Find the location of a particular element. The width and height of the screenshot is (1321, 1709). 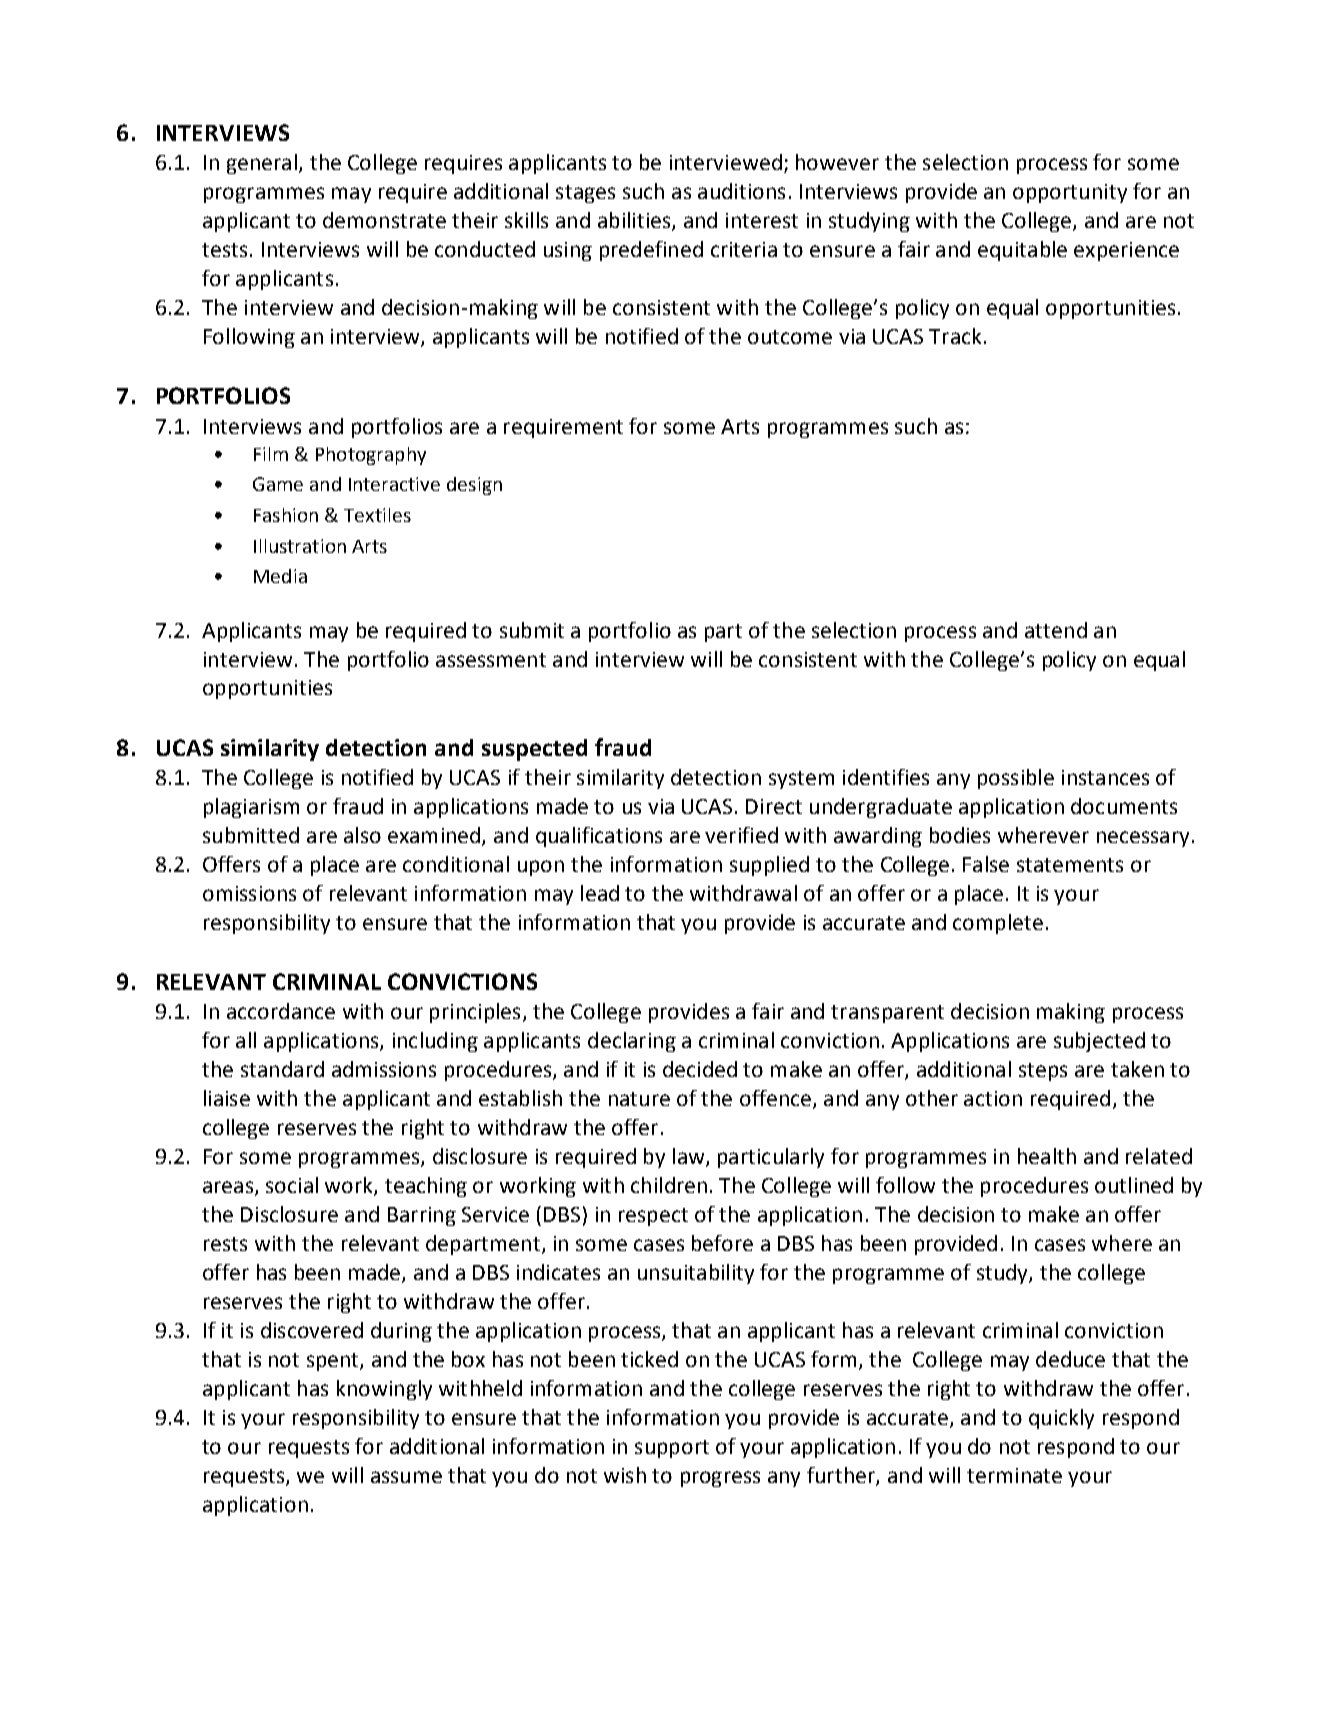

attend is located at coordinates (1056, 630).
